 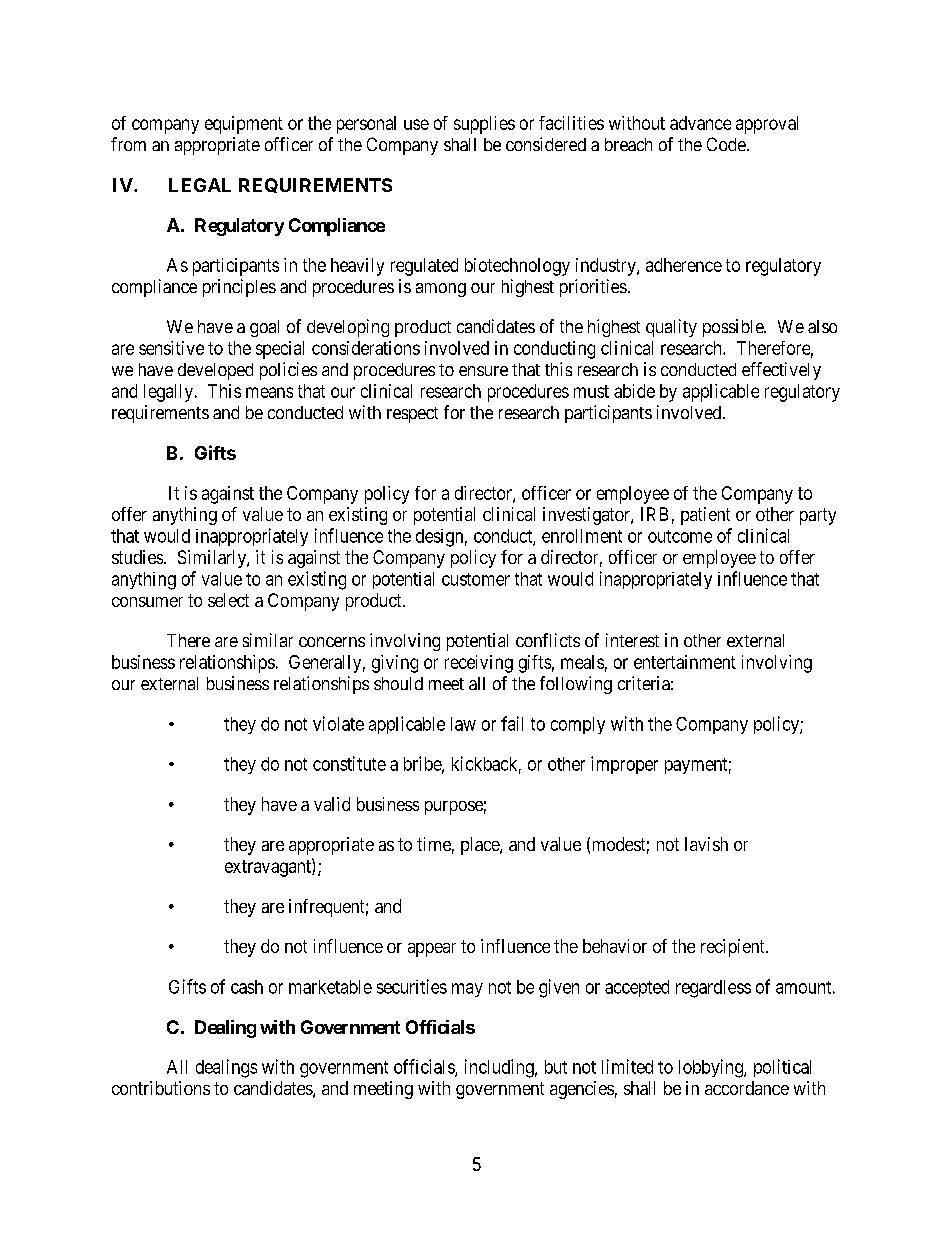 I want to click on place, so click(x=481, y=846).
